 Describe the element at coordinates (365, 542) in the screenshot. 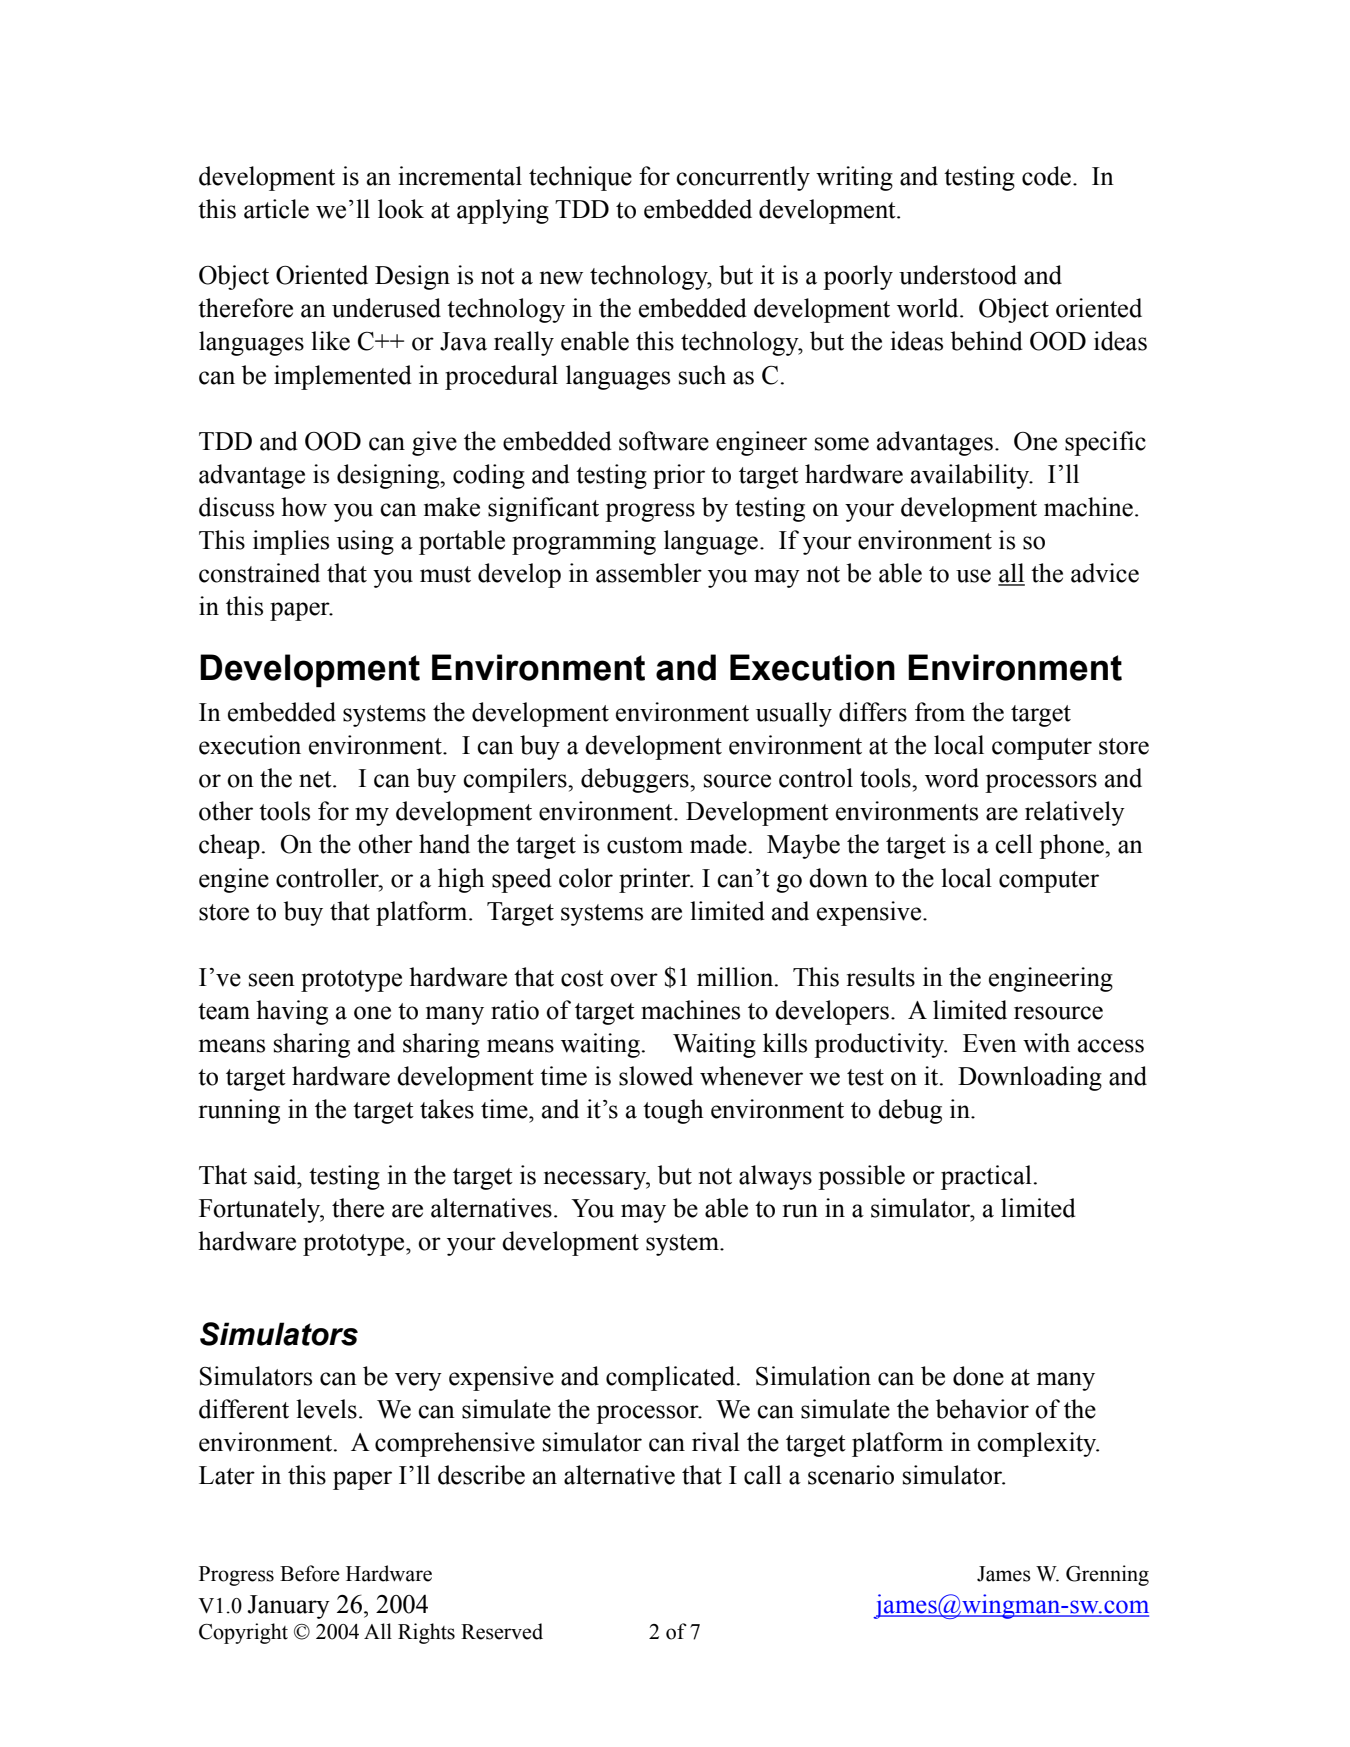

I see `using` at that location.
